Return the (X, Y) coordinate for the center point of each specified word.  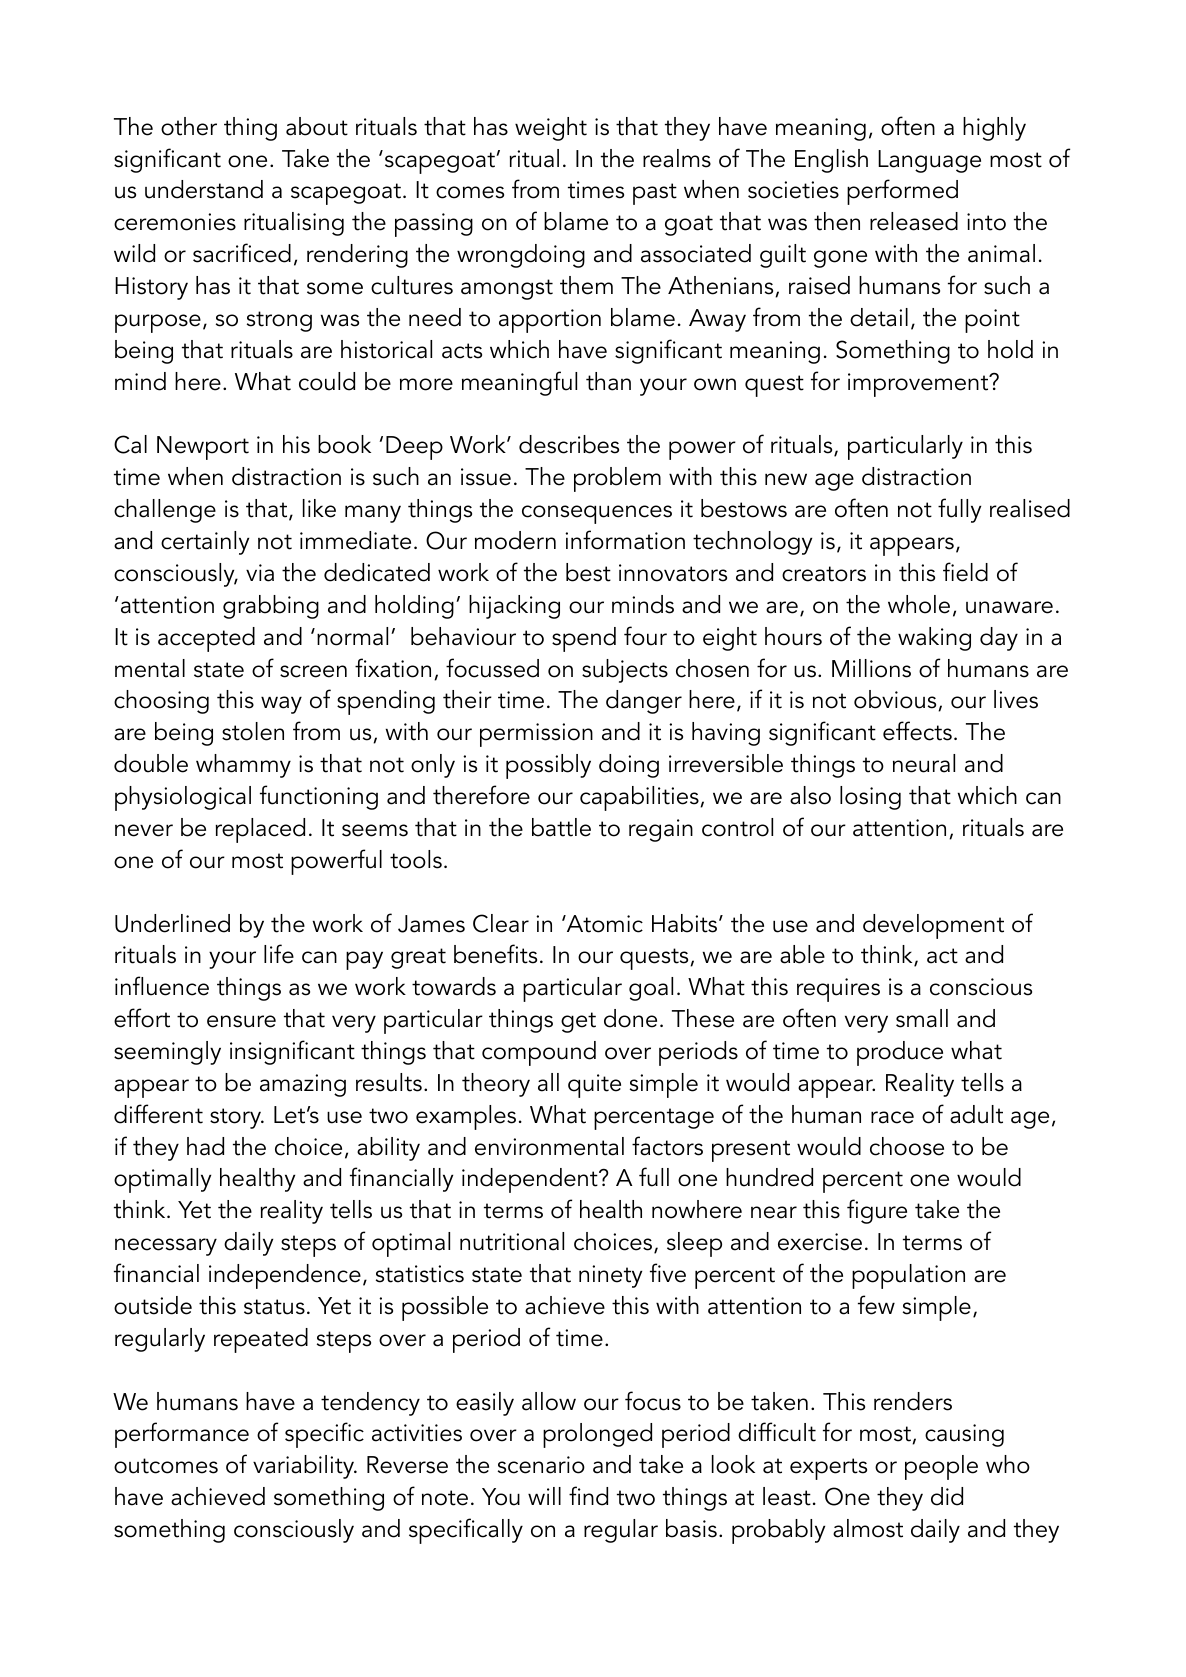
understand (204, 189)
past (655, 194)
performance (182, 1435)
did (947, 1496)
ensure (241, 1021)
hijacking (514, 607)
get (578, 1022)
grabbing (271, 607)
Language (929, 161)
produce (900, 1053)
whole (919, 604)
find (588, 1496)
